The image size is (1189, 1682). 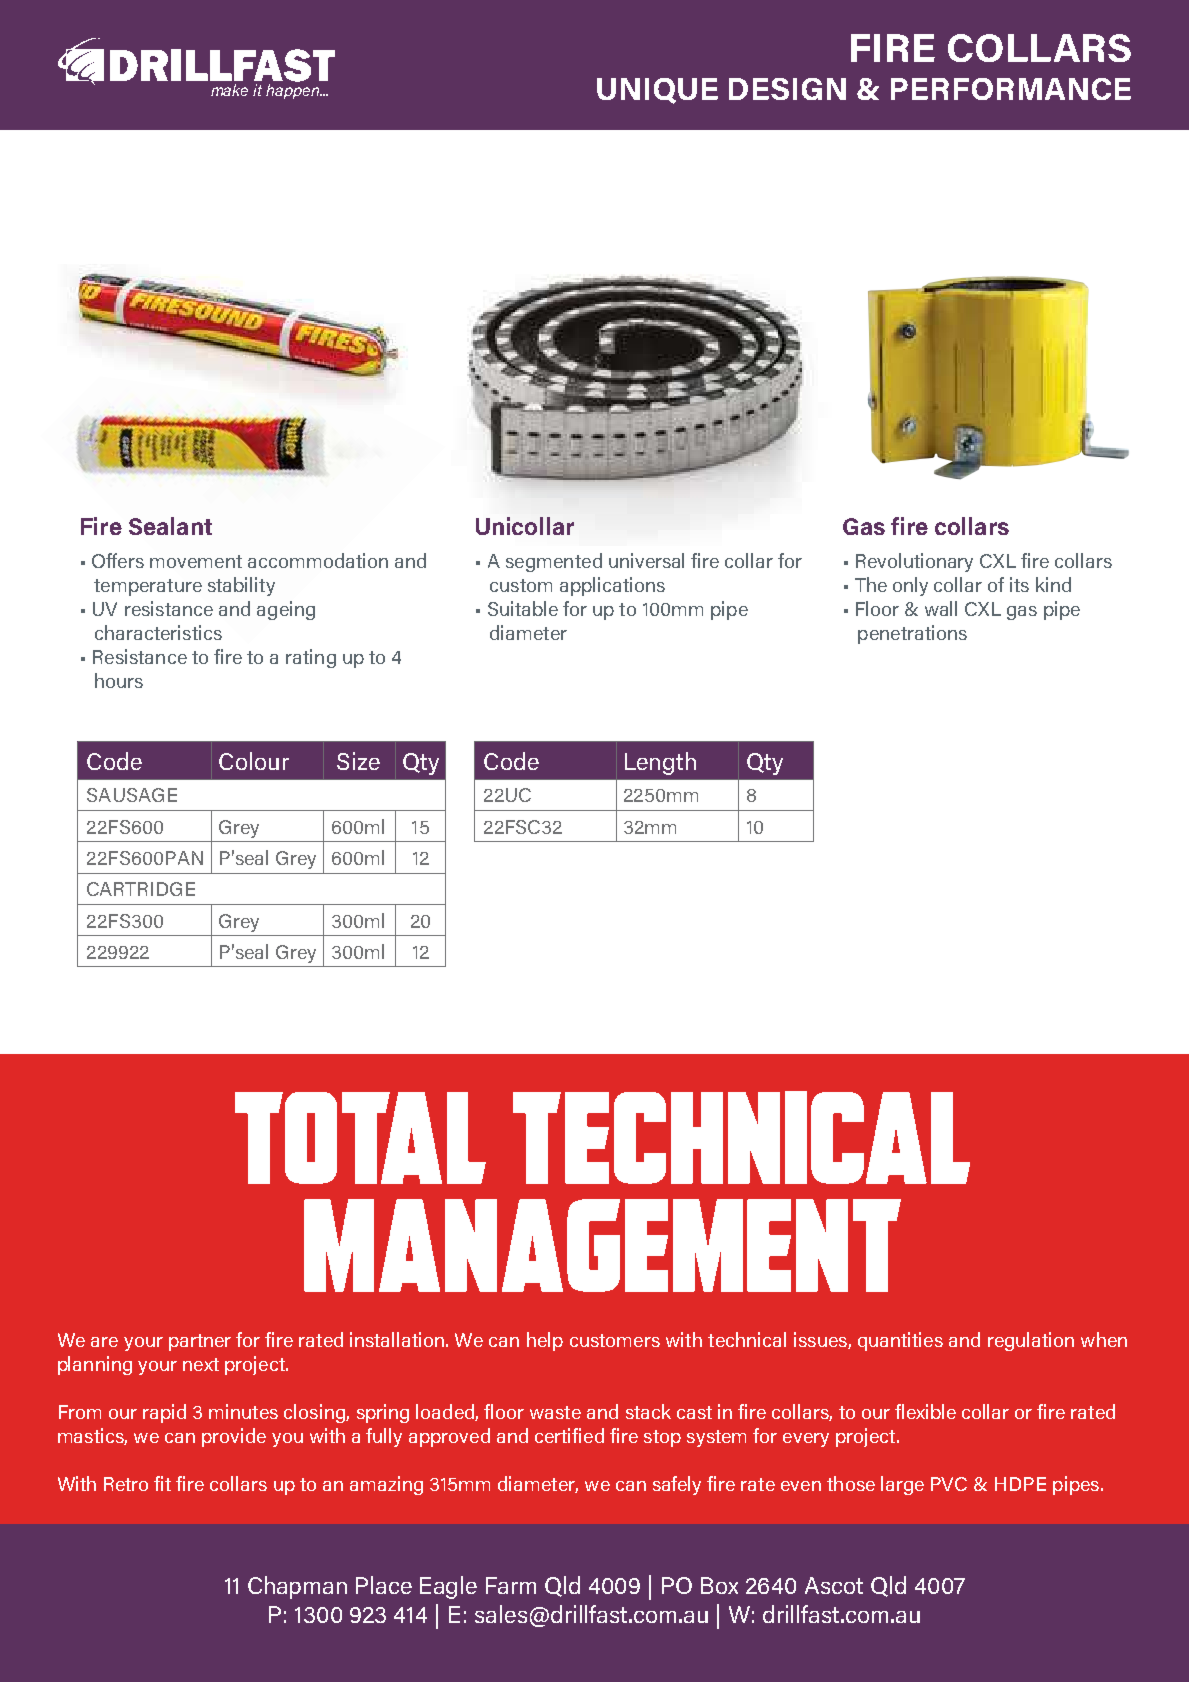 I want to click on UNIQUE, so click(x=657, y=91).
